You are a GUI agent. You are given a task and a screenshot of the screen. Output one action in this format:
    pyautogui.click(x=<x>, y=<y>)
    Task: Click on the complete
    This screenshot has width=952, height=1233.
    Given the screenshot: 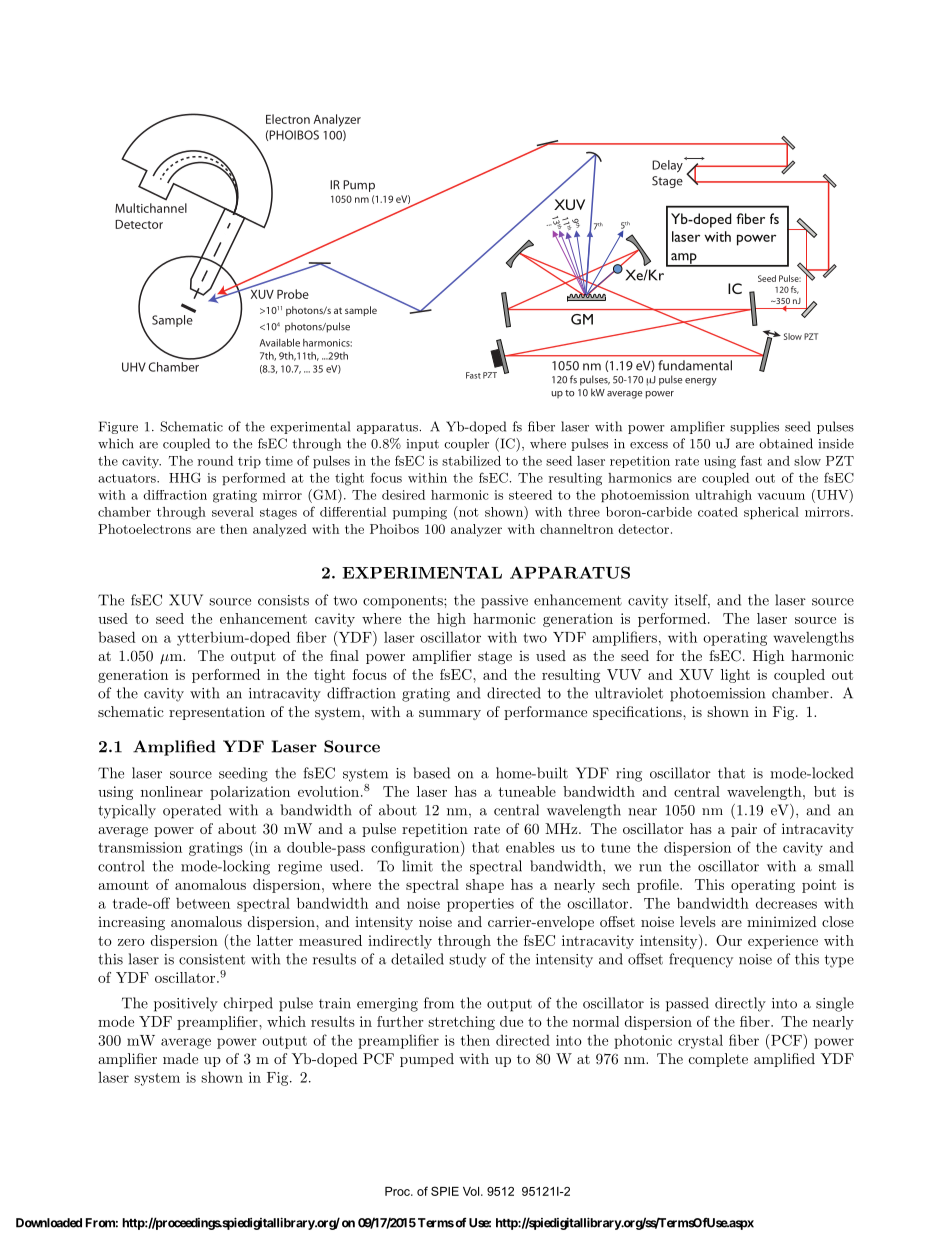 What is the action you would take?
    pyautogui.click(x=718, y=1060)
